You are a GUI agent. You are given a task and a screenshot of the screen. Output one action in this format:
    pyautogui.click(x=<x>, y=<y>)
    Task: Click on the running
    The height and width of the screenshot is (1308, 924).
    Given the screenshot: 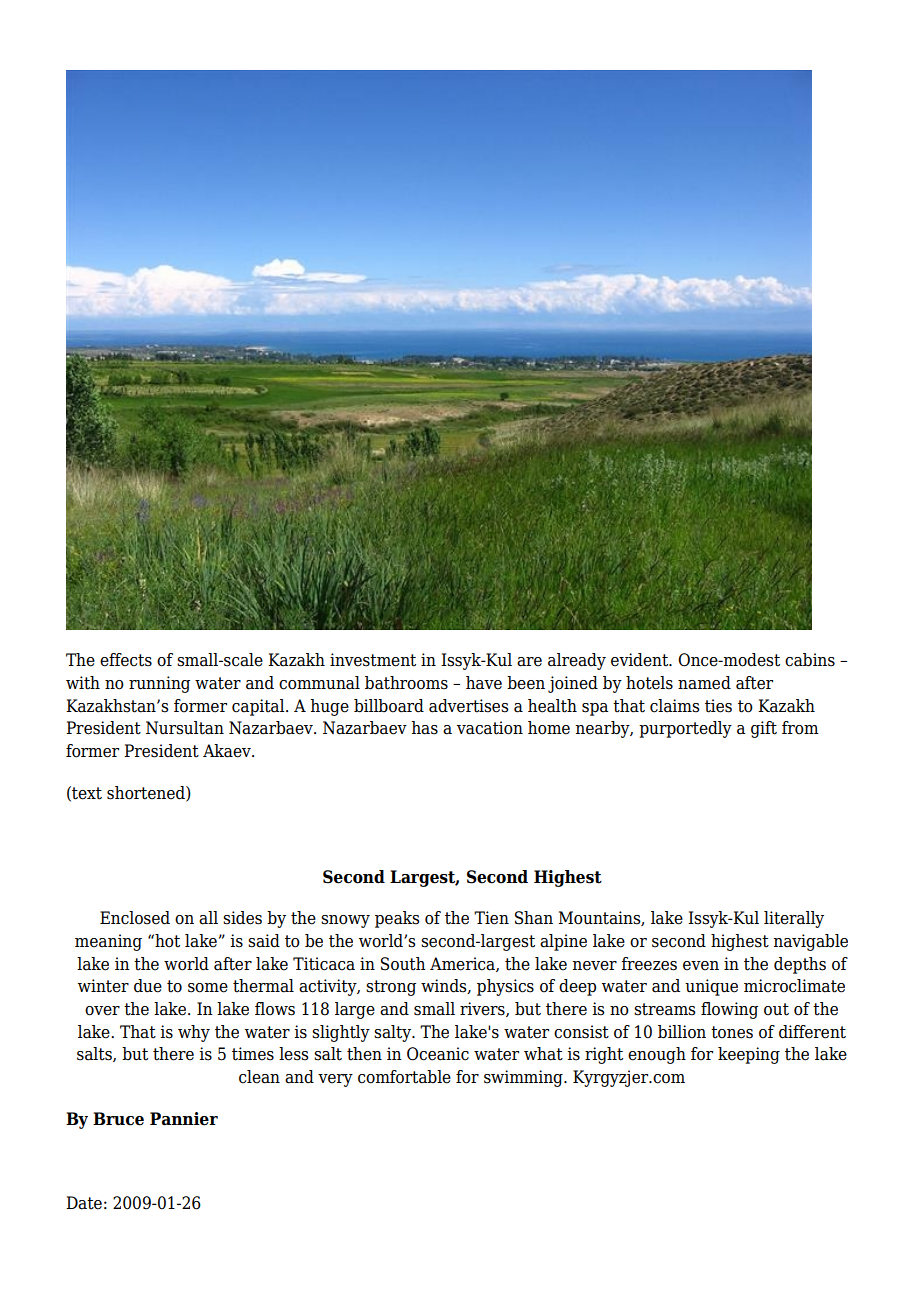 What is the action you would take?
    pyautogui.click(x=159, y=684)
